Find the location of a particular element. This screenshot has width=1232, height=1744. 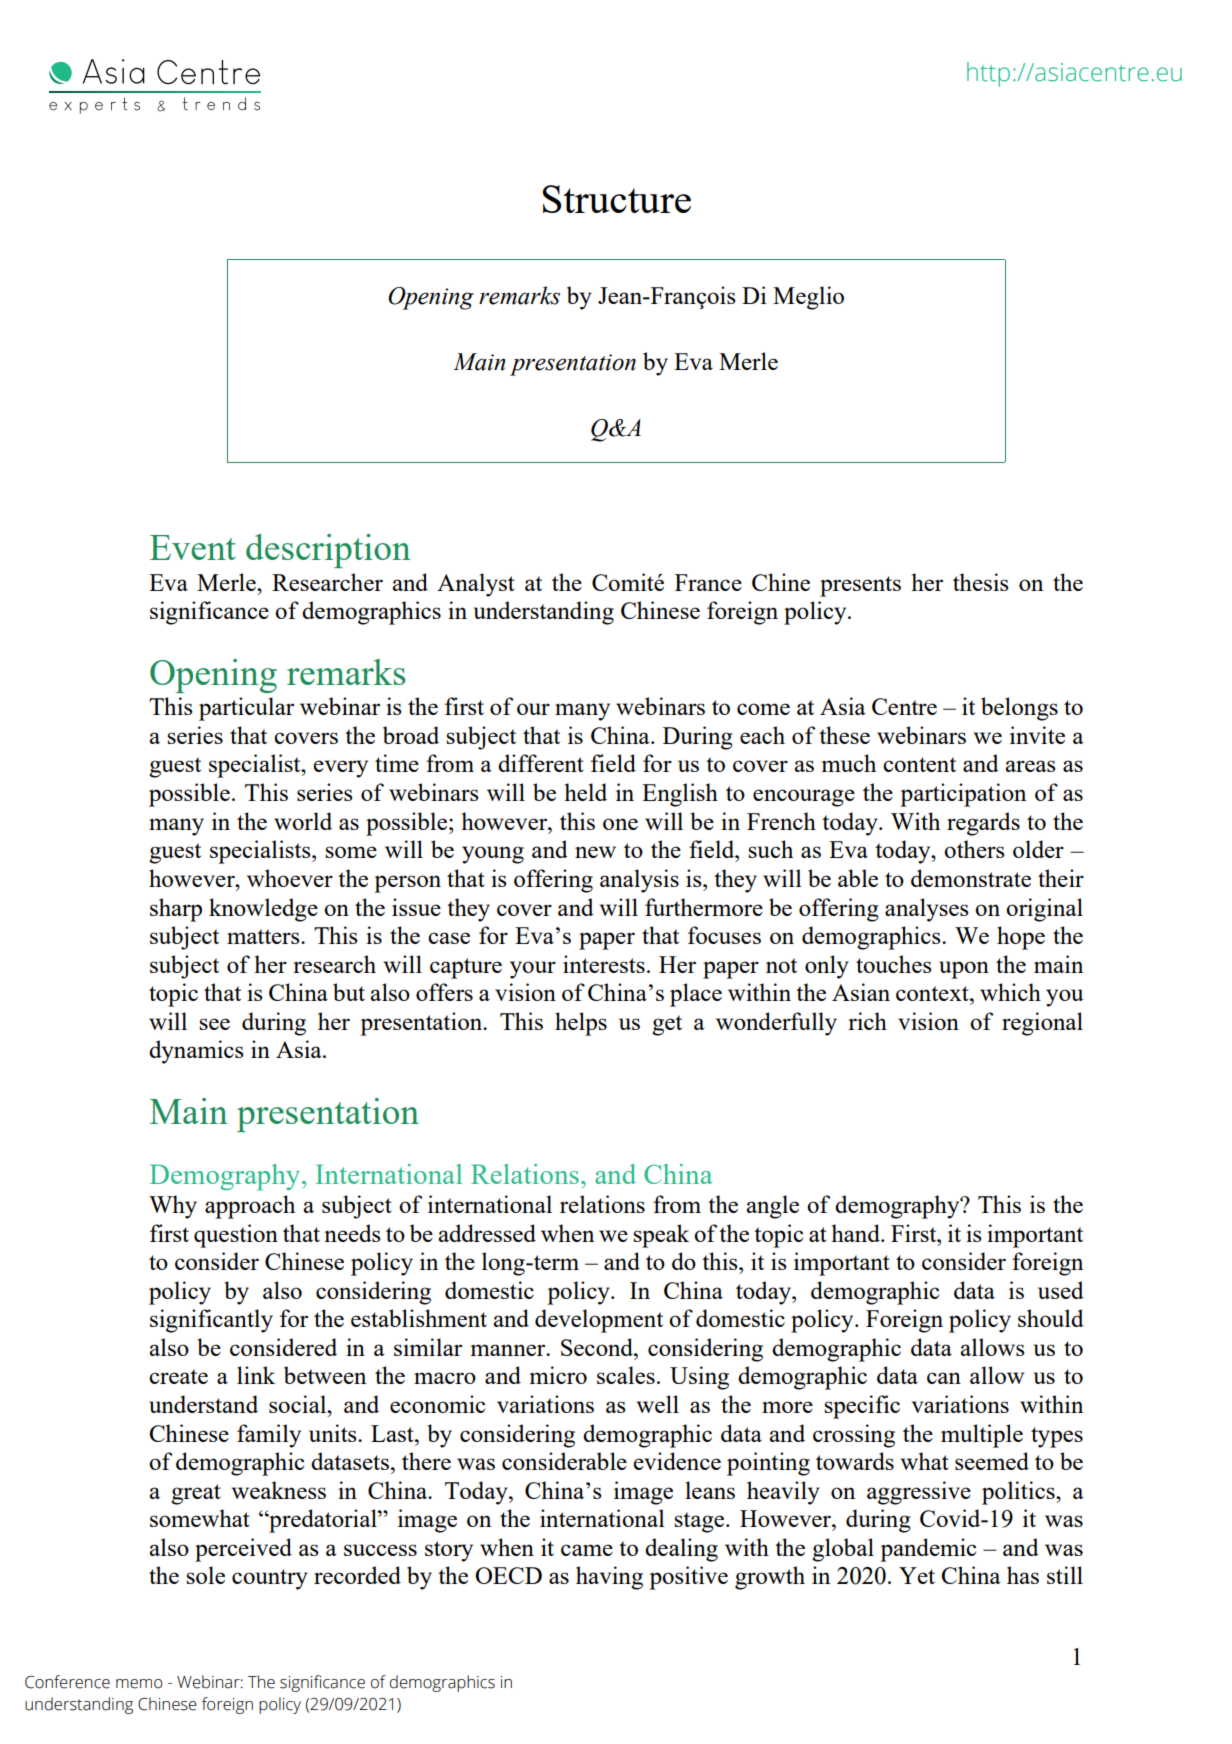

used is located at coordinates (1061, 1290).
